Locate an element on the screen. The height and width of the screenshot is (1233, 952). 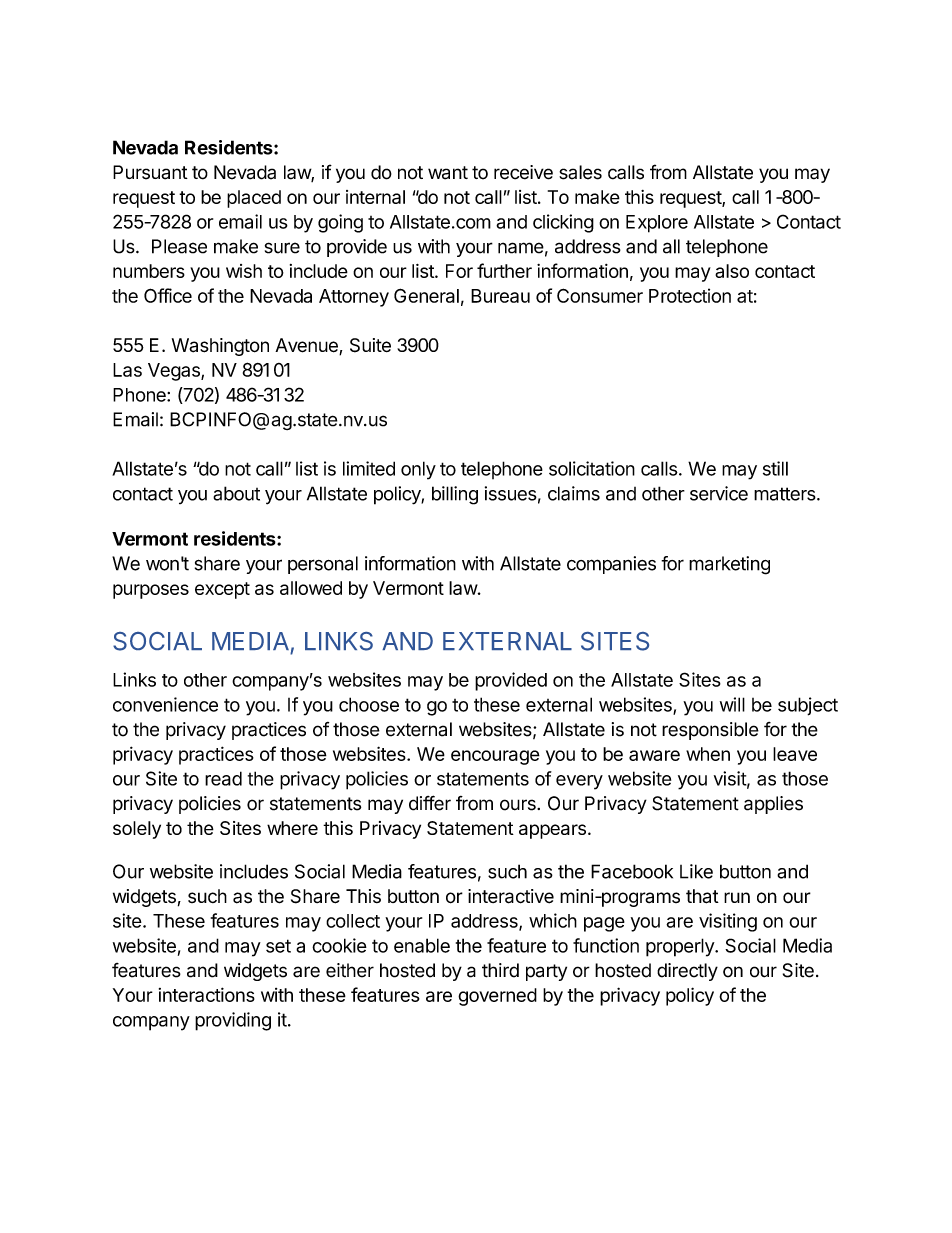
Explore is located at coordinates (657, 224).
